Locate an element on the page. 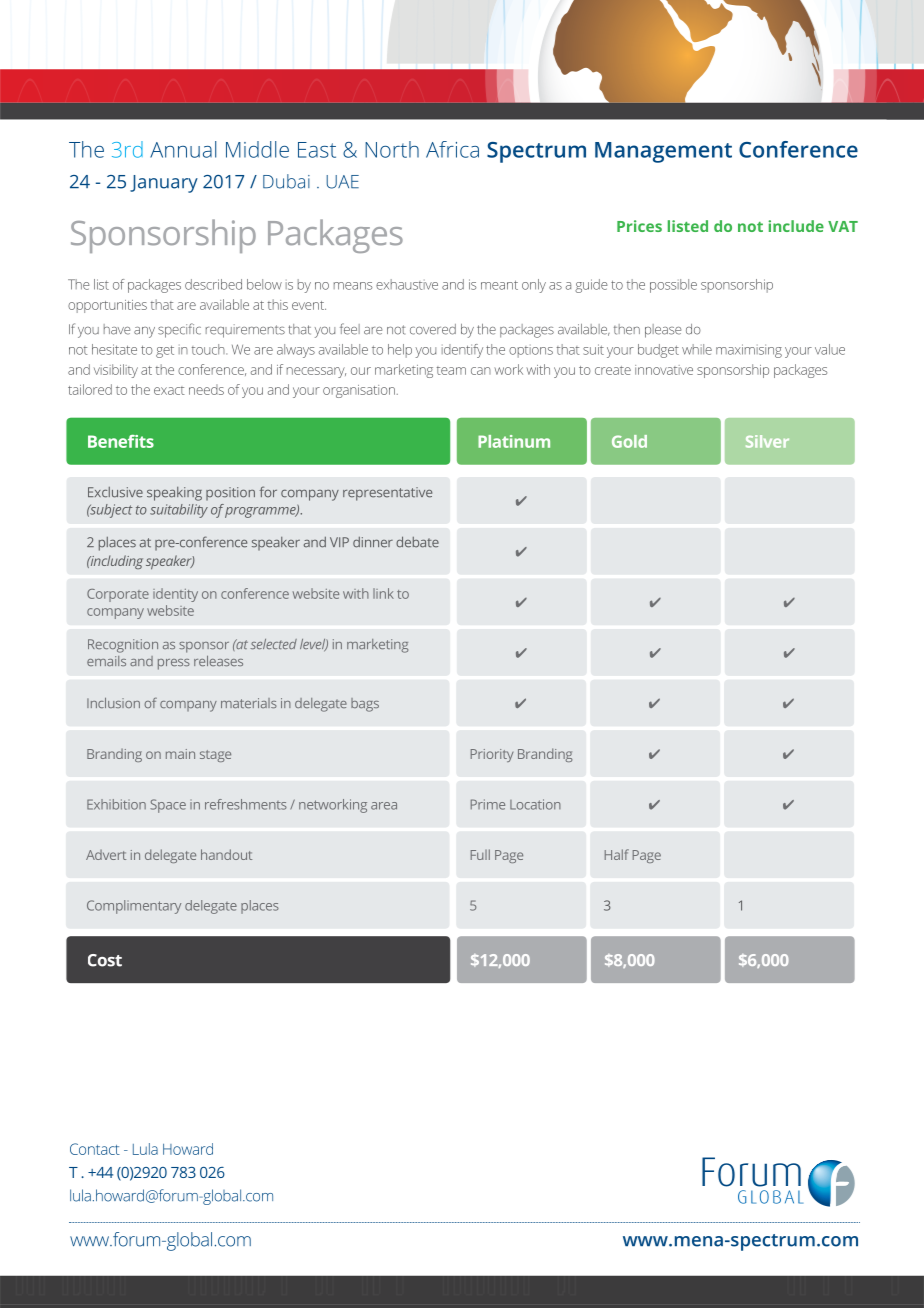  Priority is located at coordinates (492, 755).
